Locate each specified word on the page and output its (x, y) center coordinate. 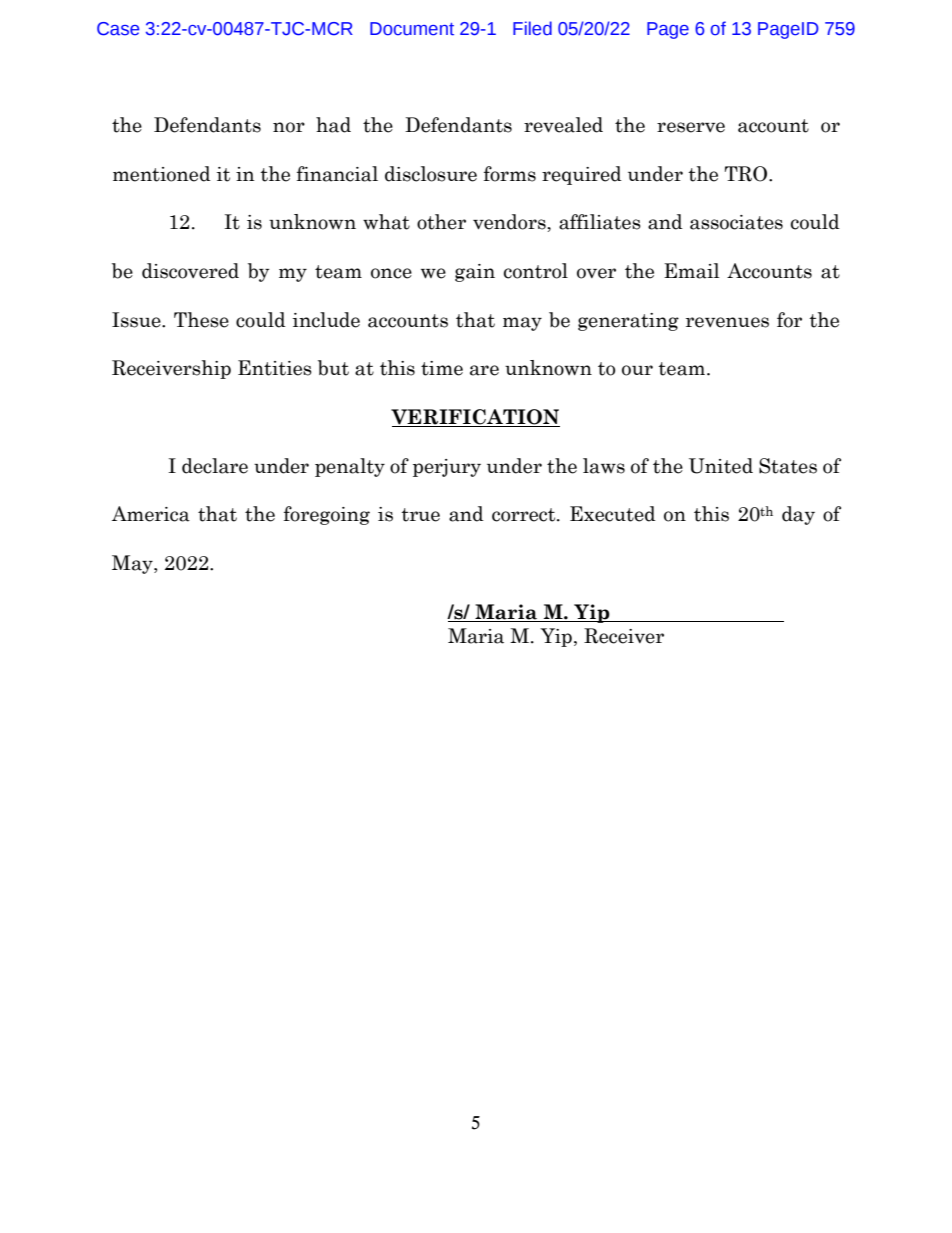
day (798, 515)
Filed (532, 28)
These (201, 320)
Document (412, 29)
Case (118, 29)
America (151, 514)
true (420, 515)
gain (475, 273)
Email (691, 271)
